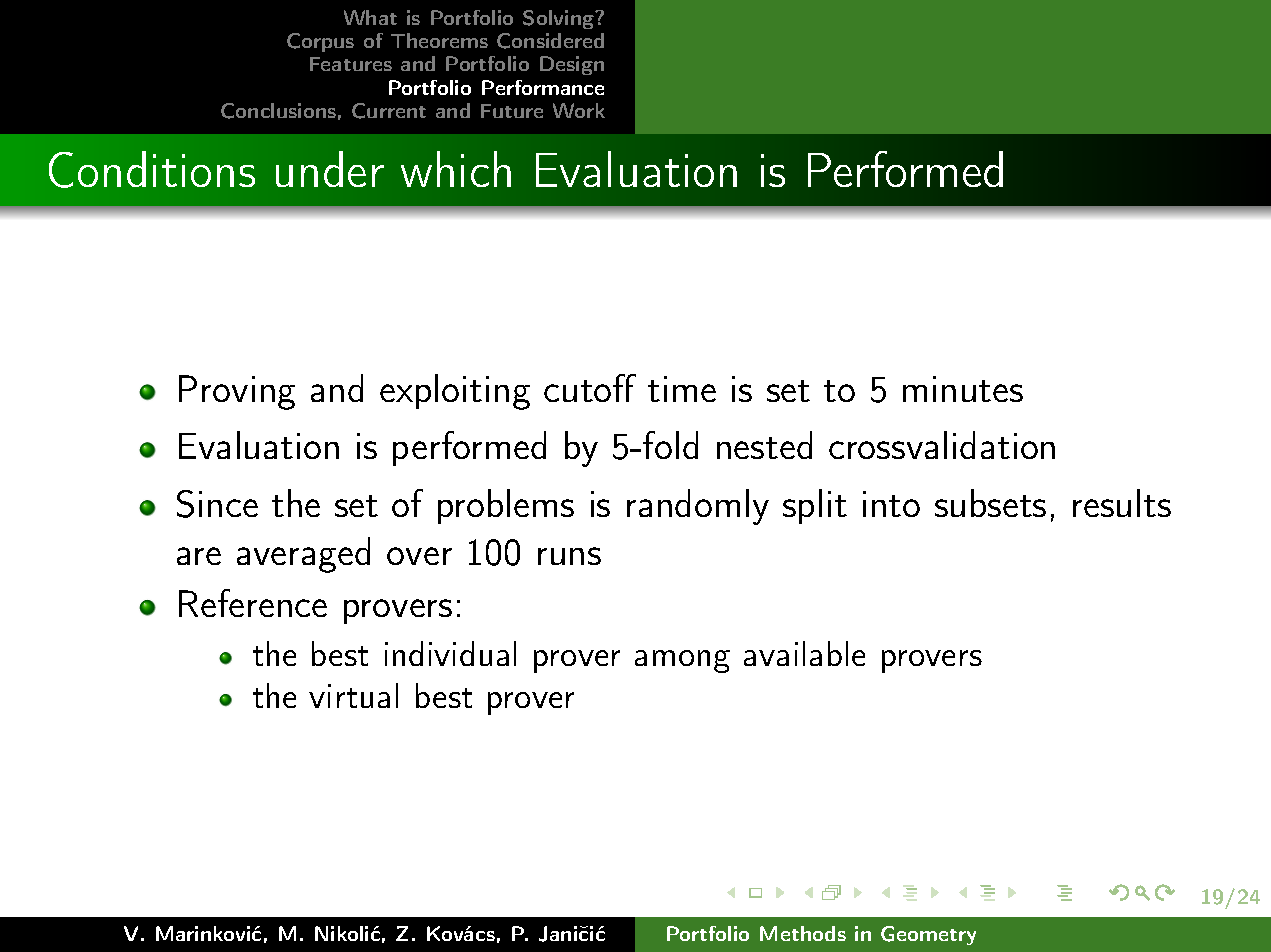 The width and height of the screenshot is (1271, 952). Describe the element at coordinates (320, 42) in the screenshot. I see `Corpus` at that location.
